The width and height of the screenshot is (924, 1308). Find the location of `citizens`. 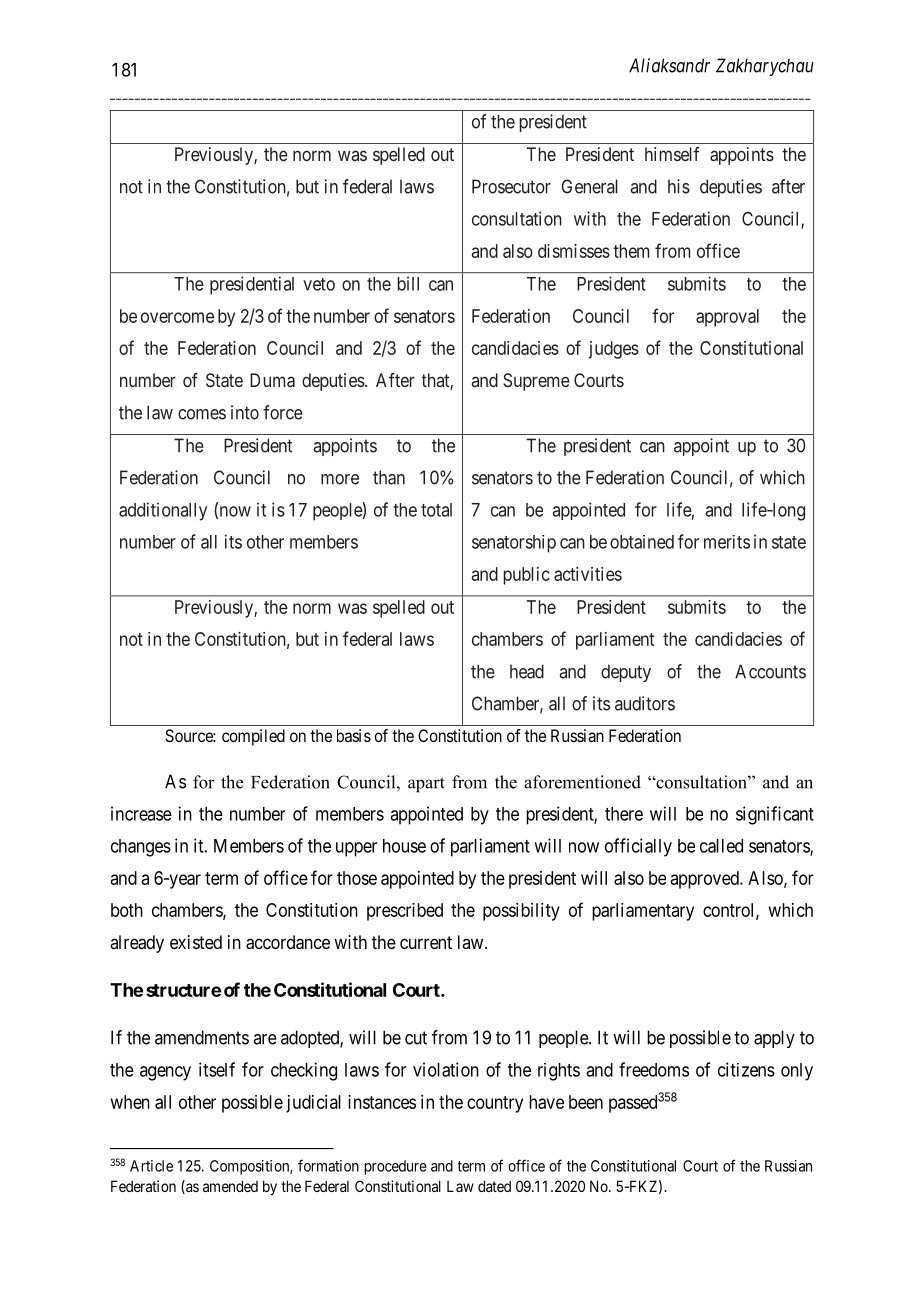

citizens is located at coordinates (746, 1069).
